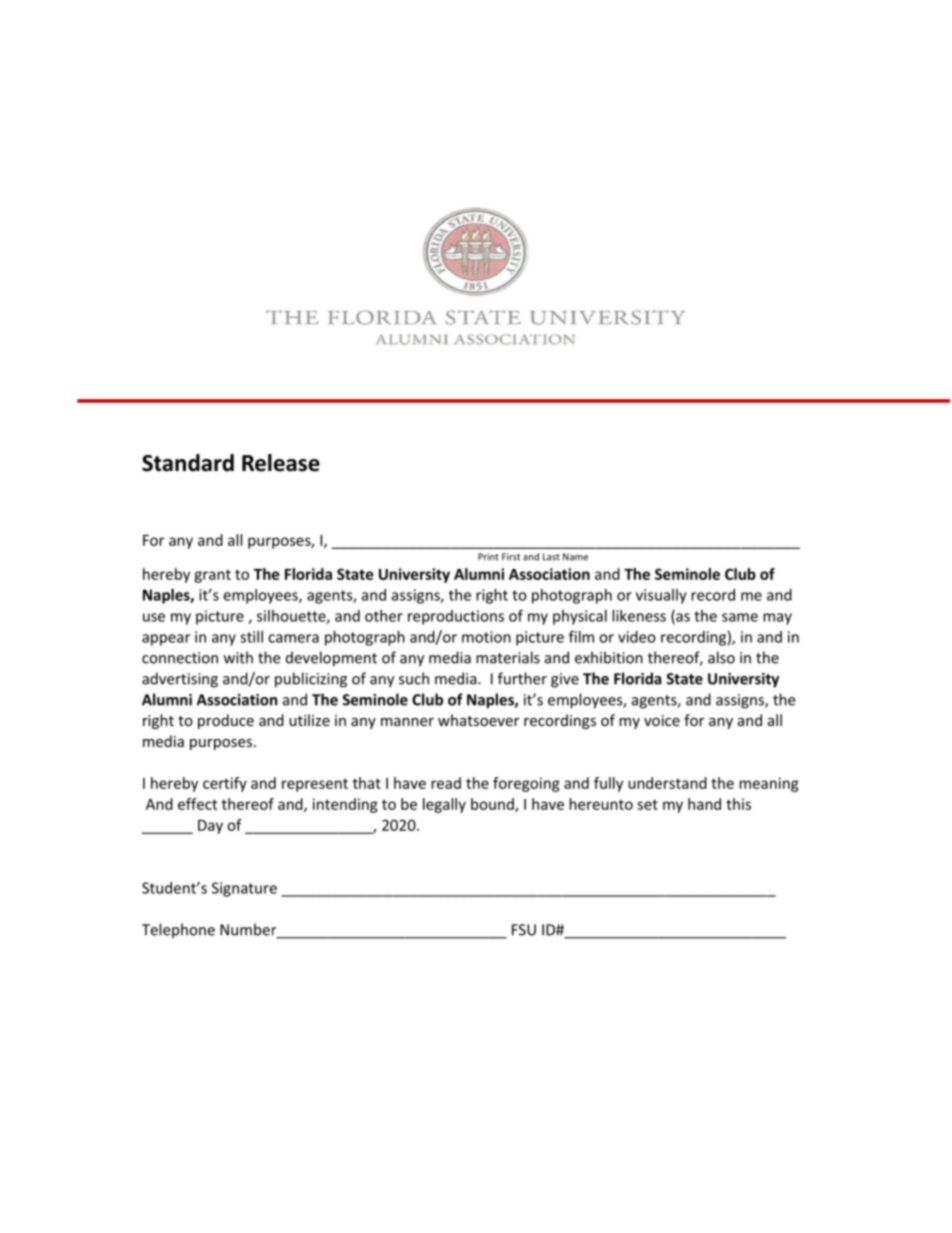 This page has width=952, height=1233. What do you see at coordinates (667, 783) in the page?
I see `understand` at bounding box center [667, 783].
